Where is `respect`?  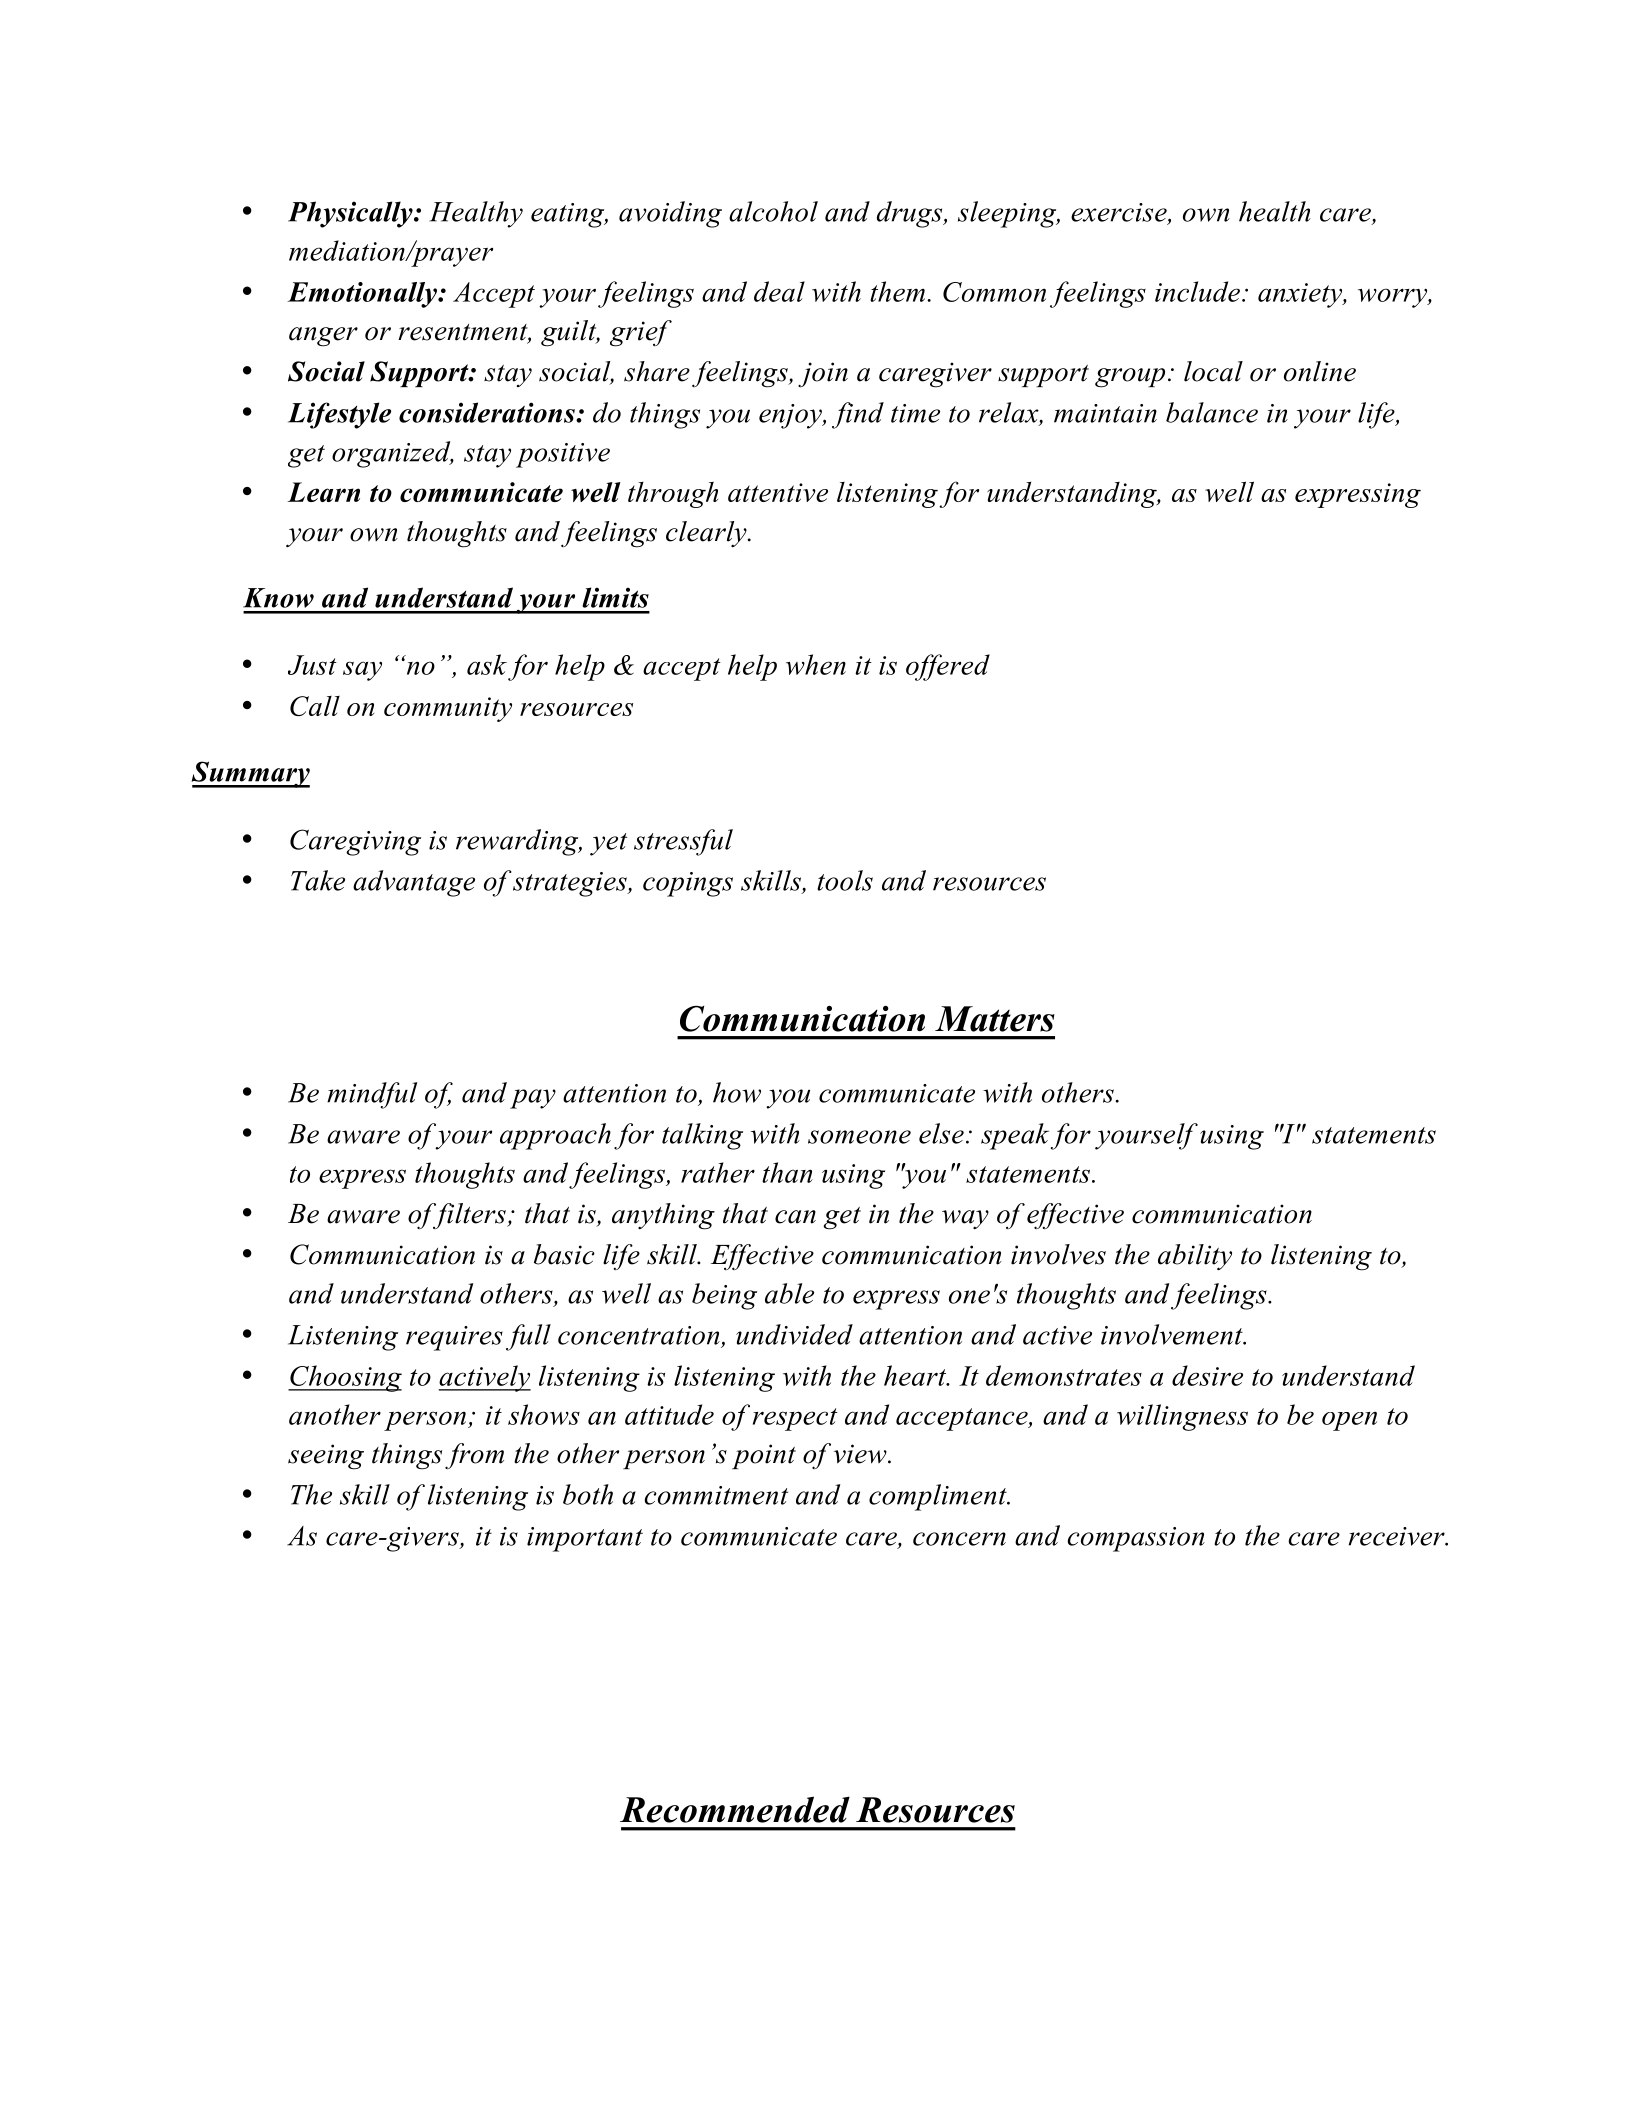 respect is located at coordinates (795, 1419).
